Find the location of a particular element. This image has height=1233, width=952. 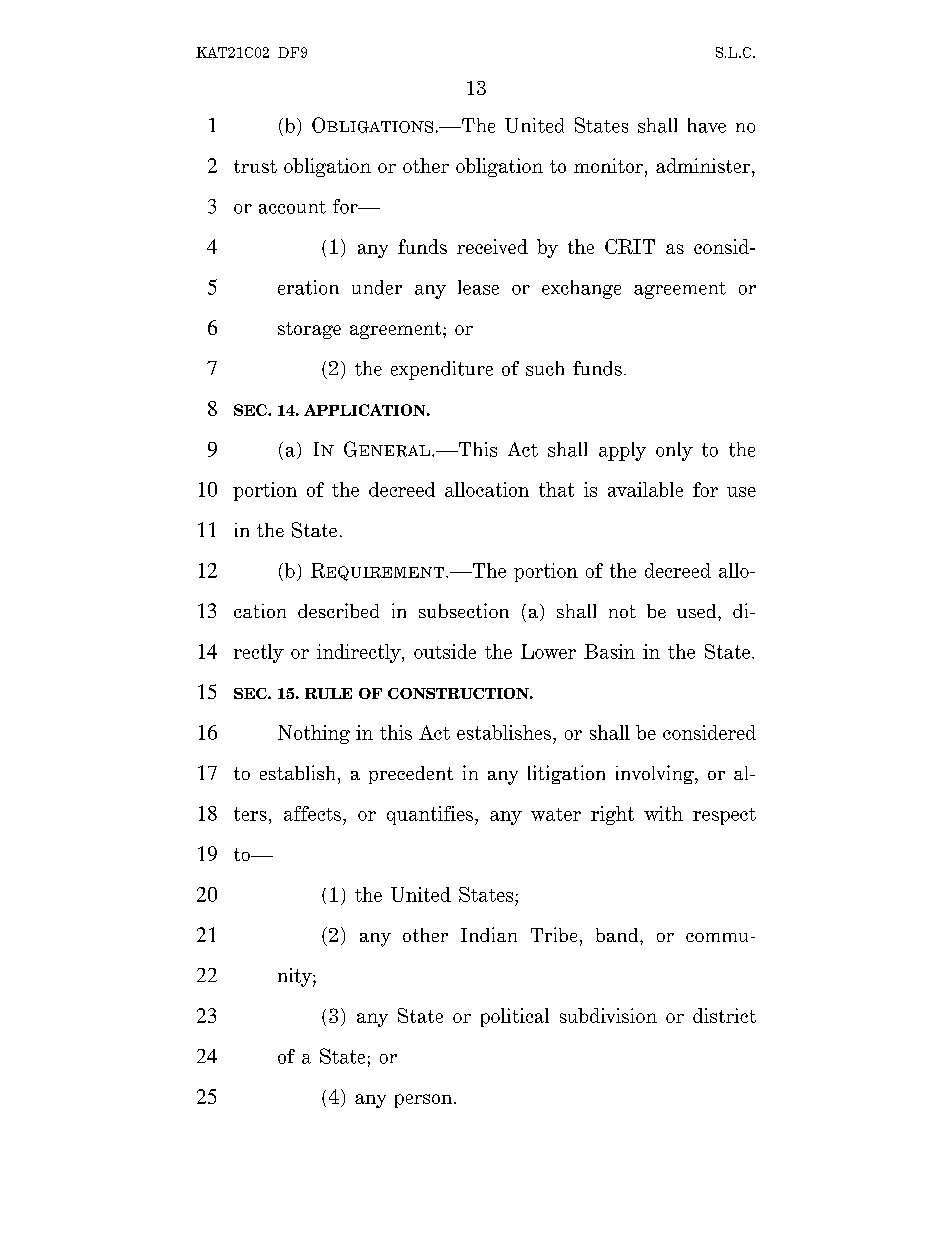

described is located at coordinates (338, 610).
